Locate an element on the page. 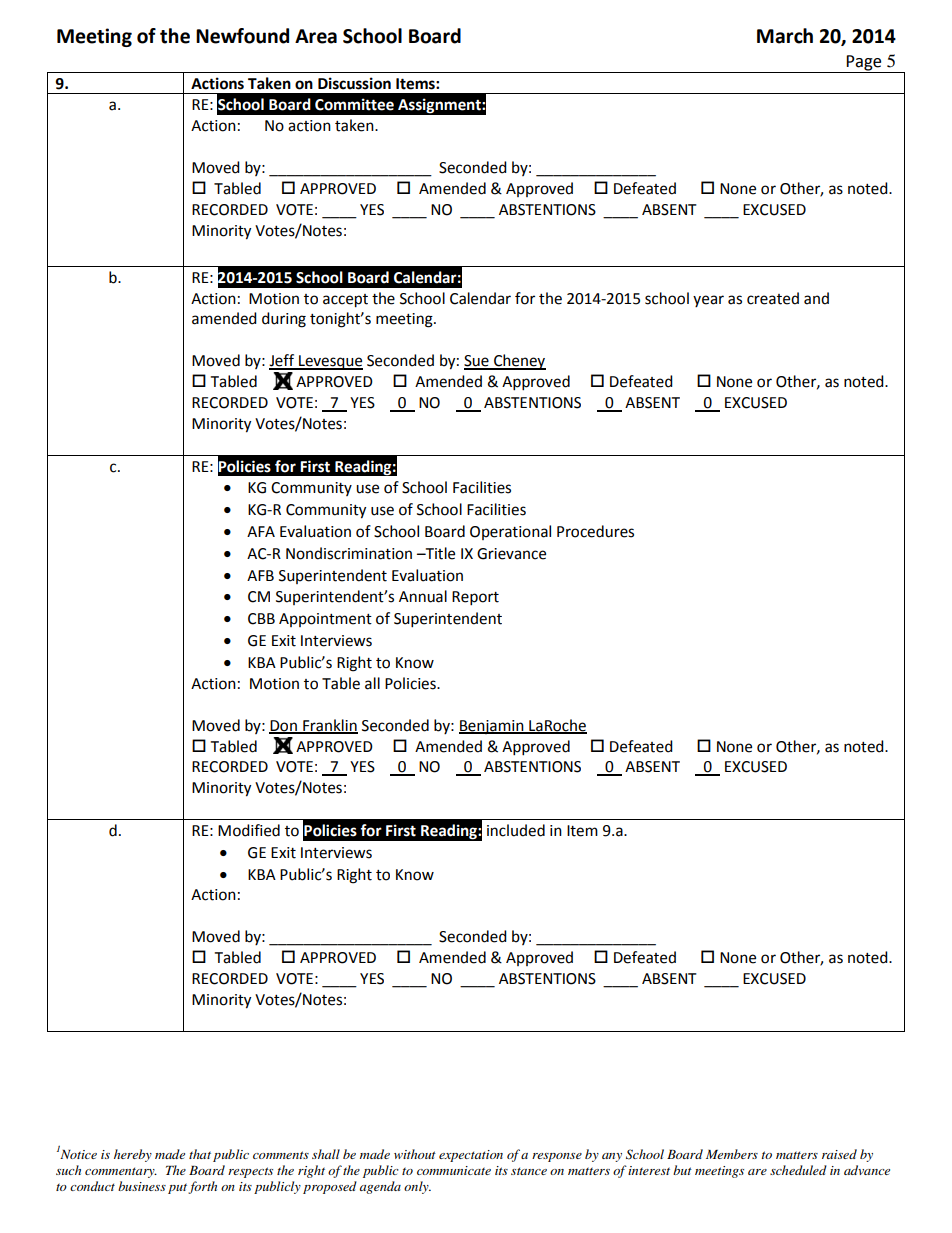 This document has height=1233, width=952. Procedures is located at coordinates (595, 531).
